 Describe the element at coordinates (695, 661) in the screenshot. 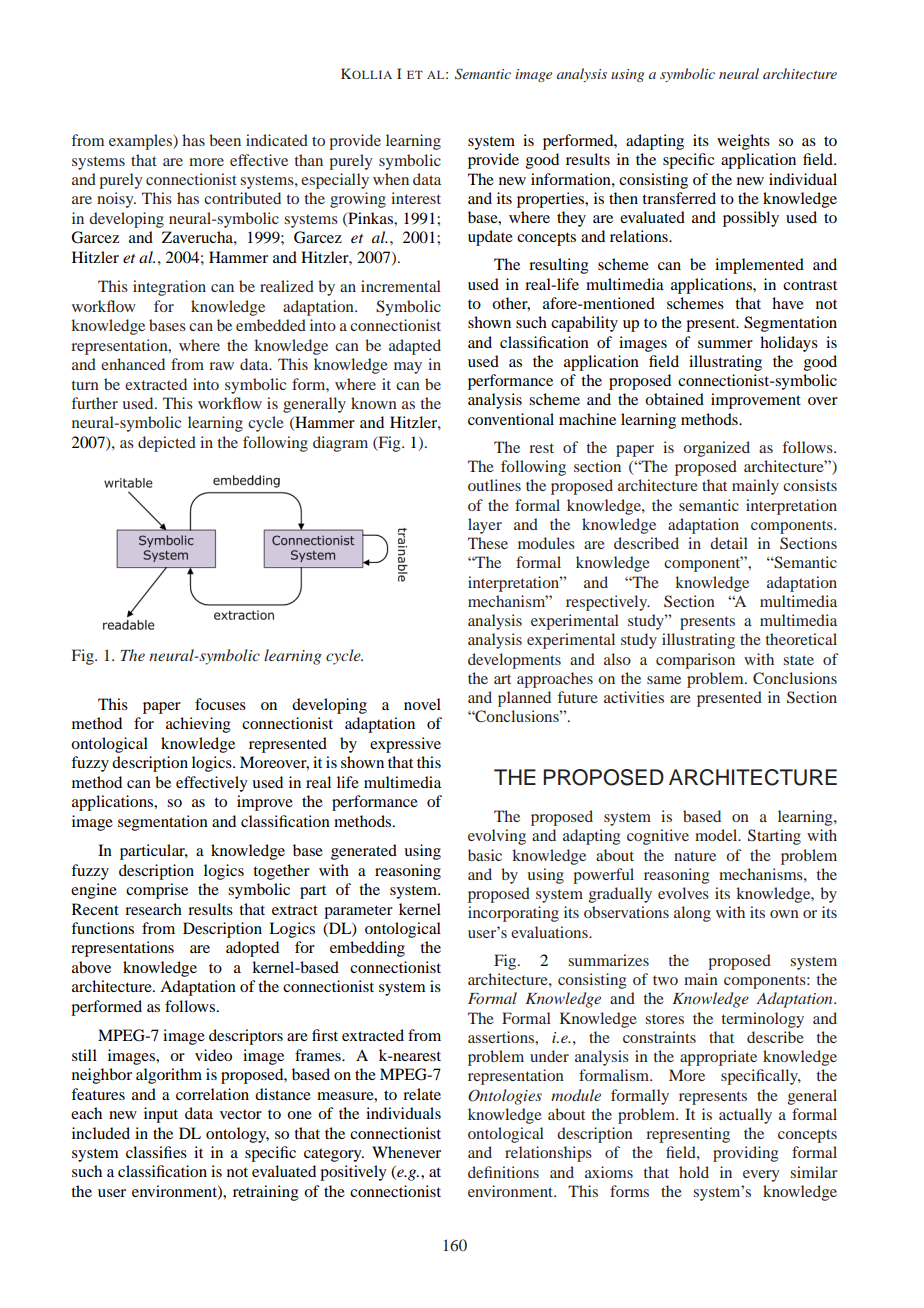

I see `comparison` at that location.
